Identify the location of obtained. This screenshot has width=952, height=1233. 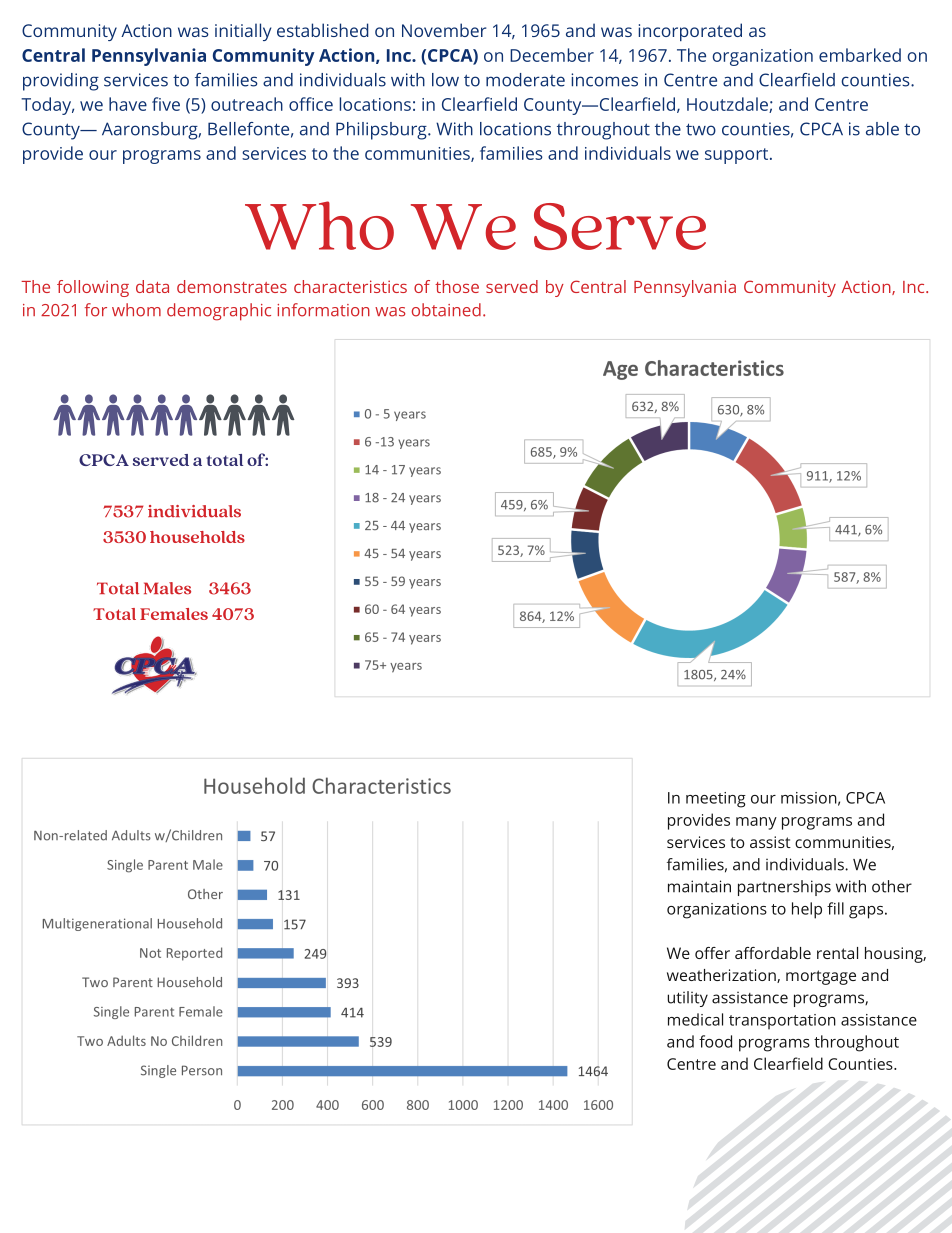
(446, 310).
